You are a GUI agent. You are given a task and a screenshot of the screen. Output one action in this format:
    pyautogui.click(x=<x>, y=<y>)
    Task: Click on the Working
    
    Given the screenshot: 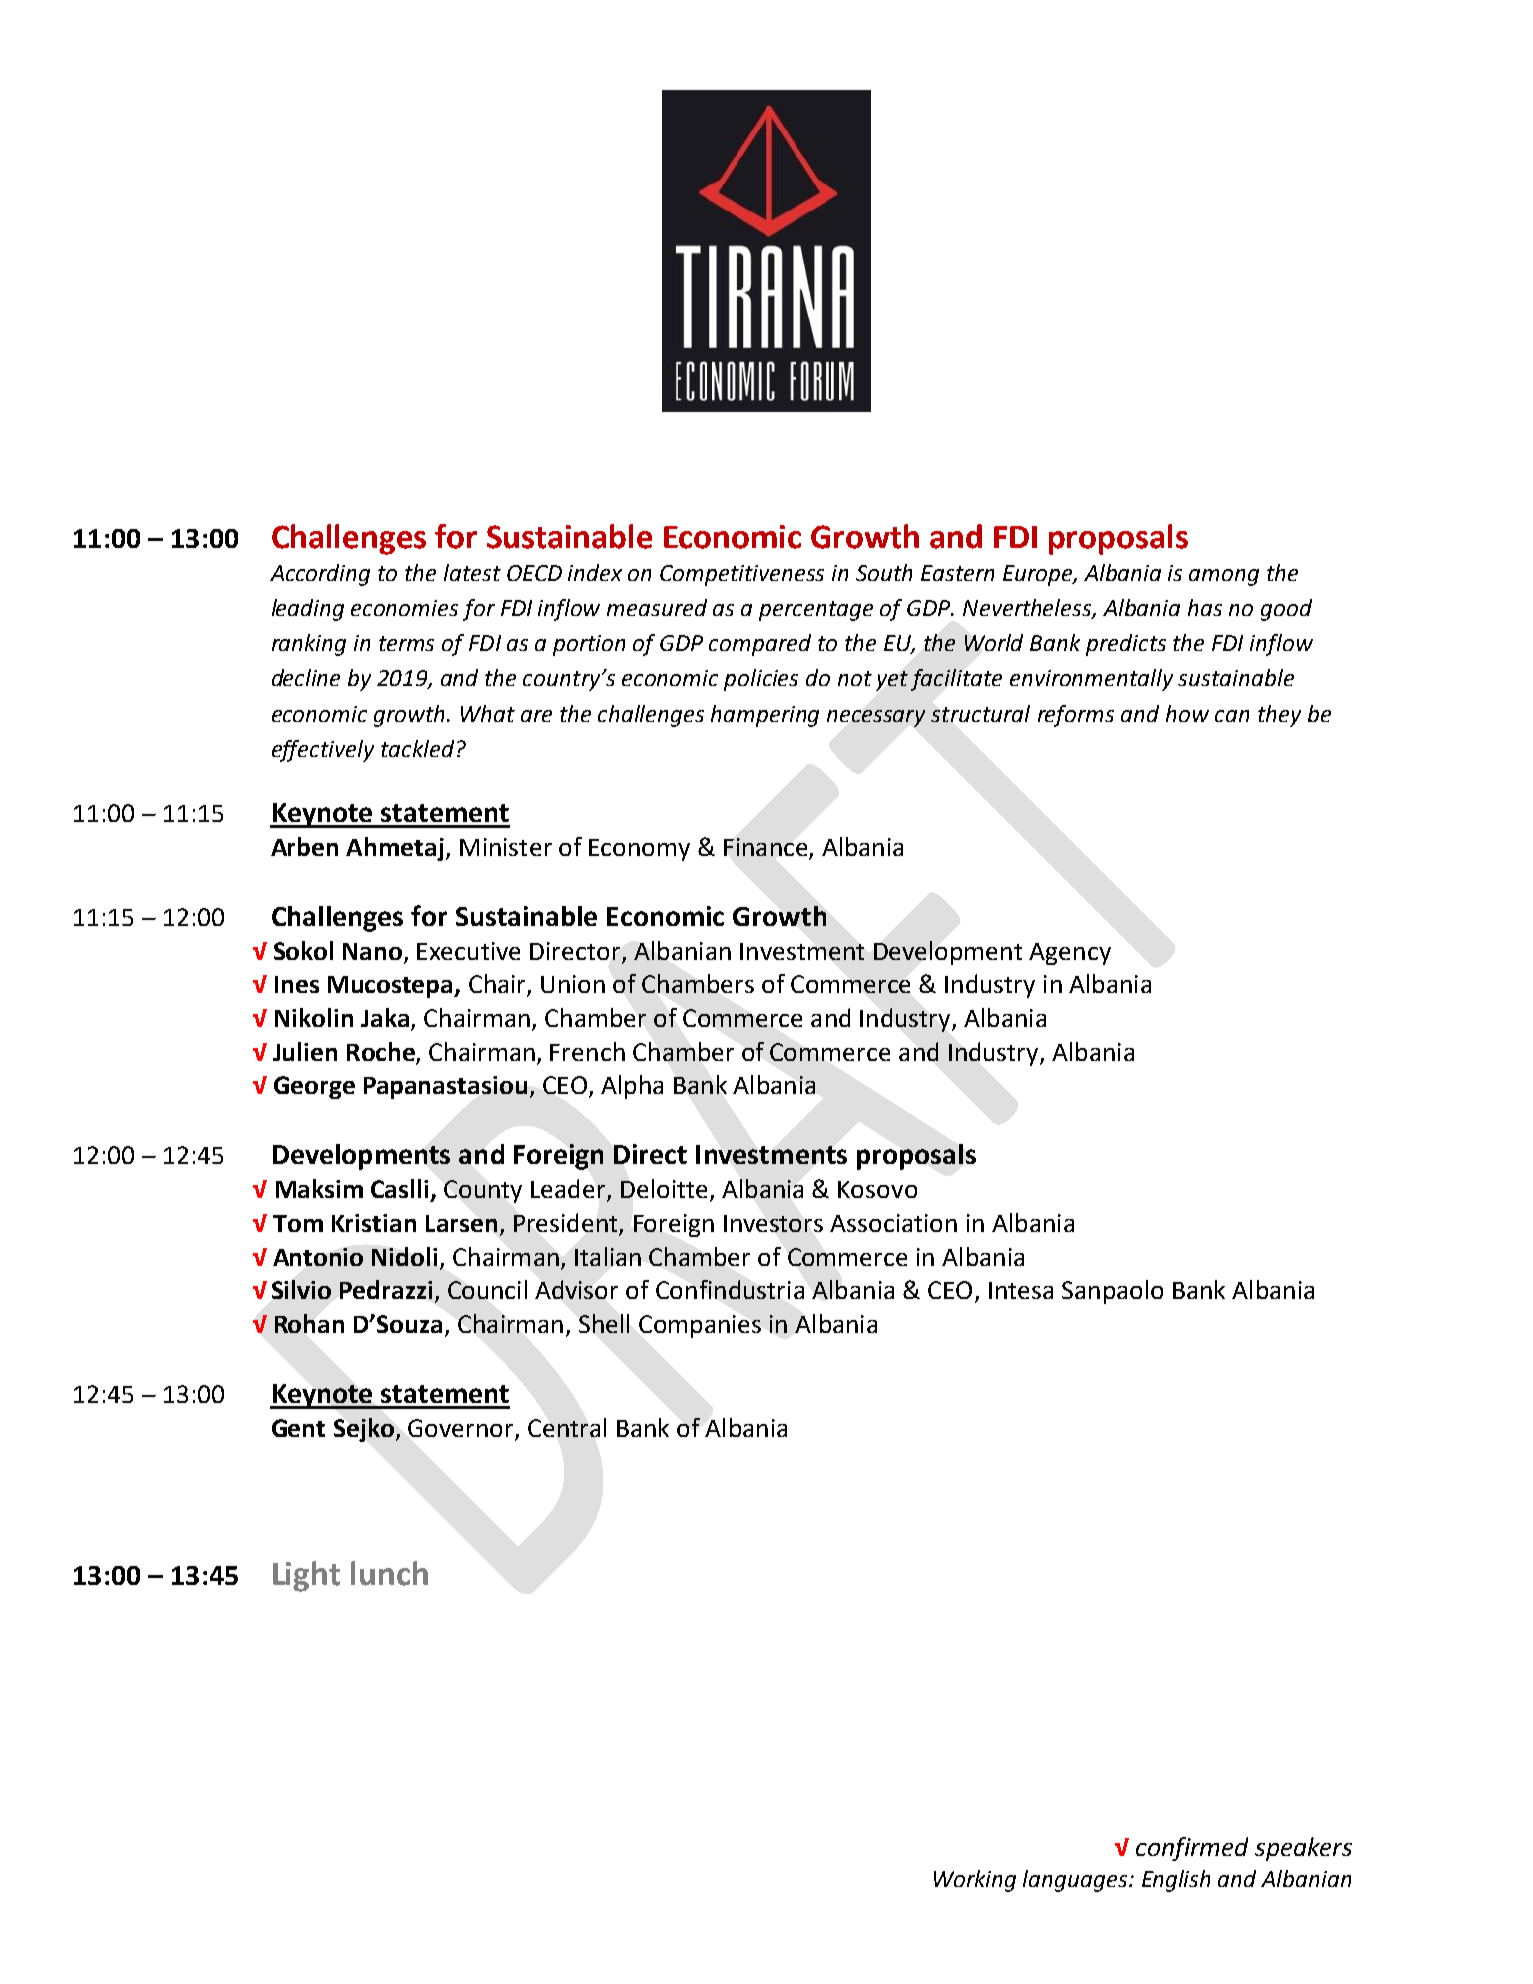 What is the action you would take?
    pyautogui.click(x=975, y=1881)
